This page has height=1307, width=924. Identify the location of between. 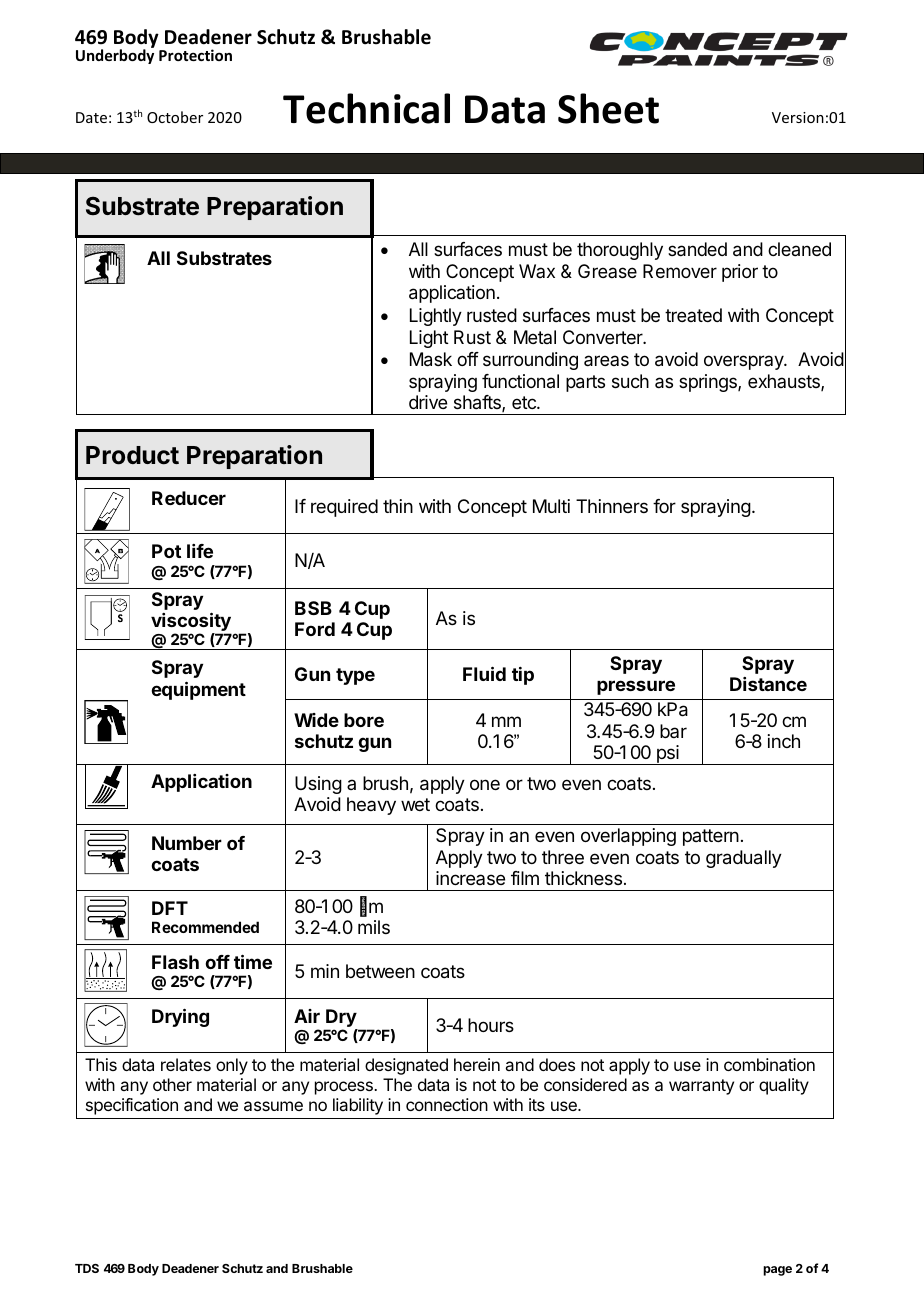
(380, 971).
